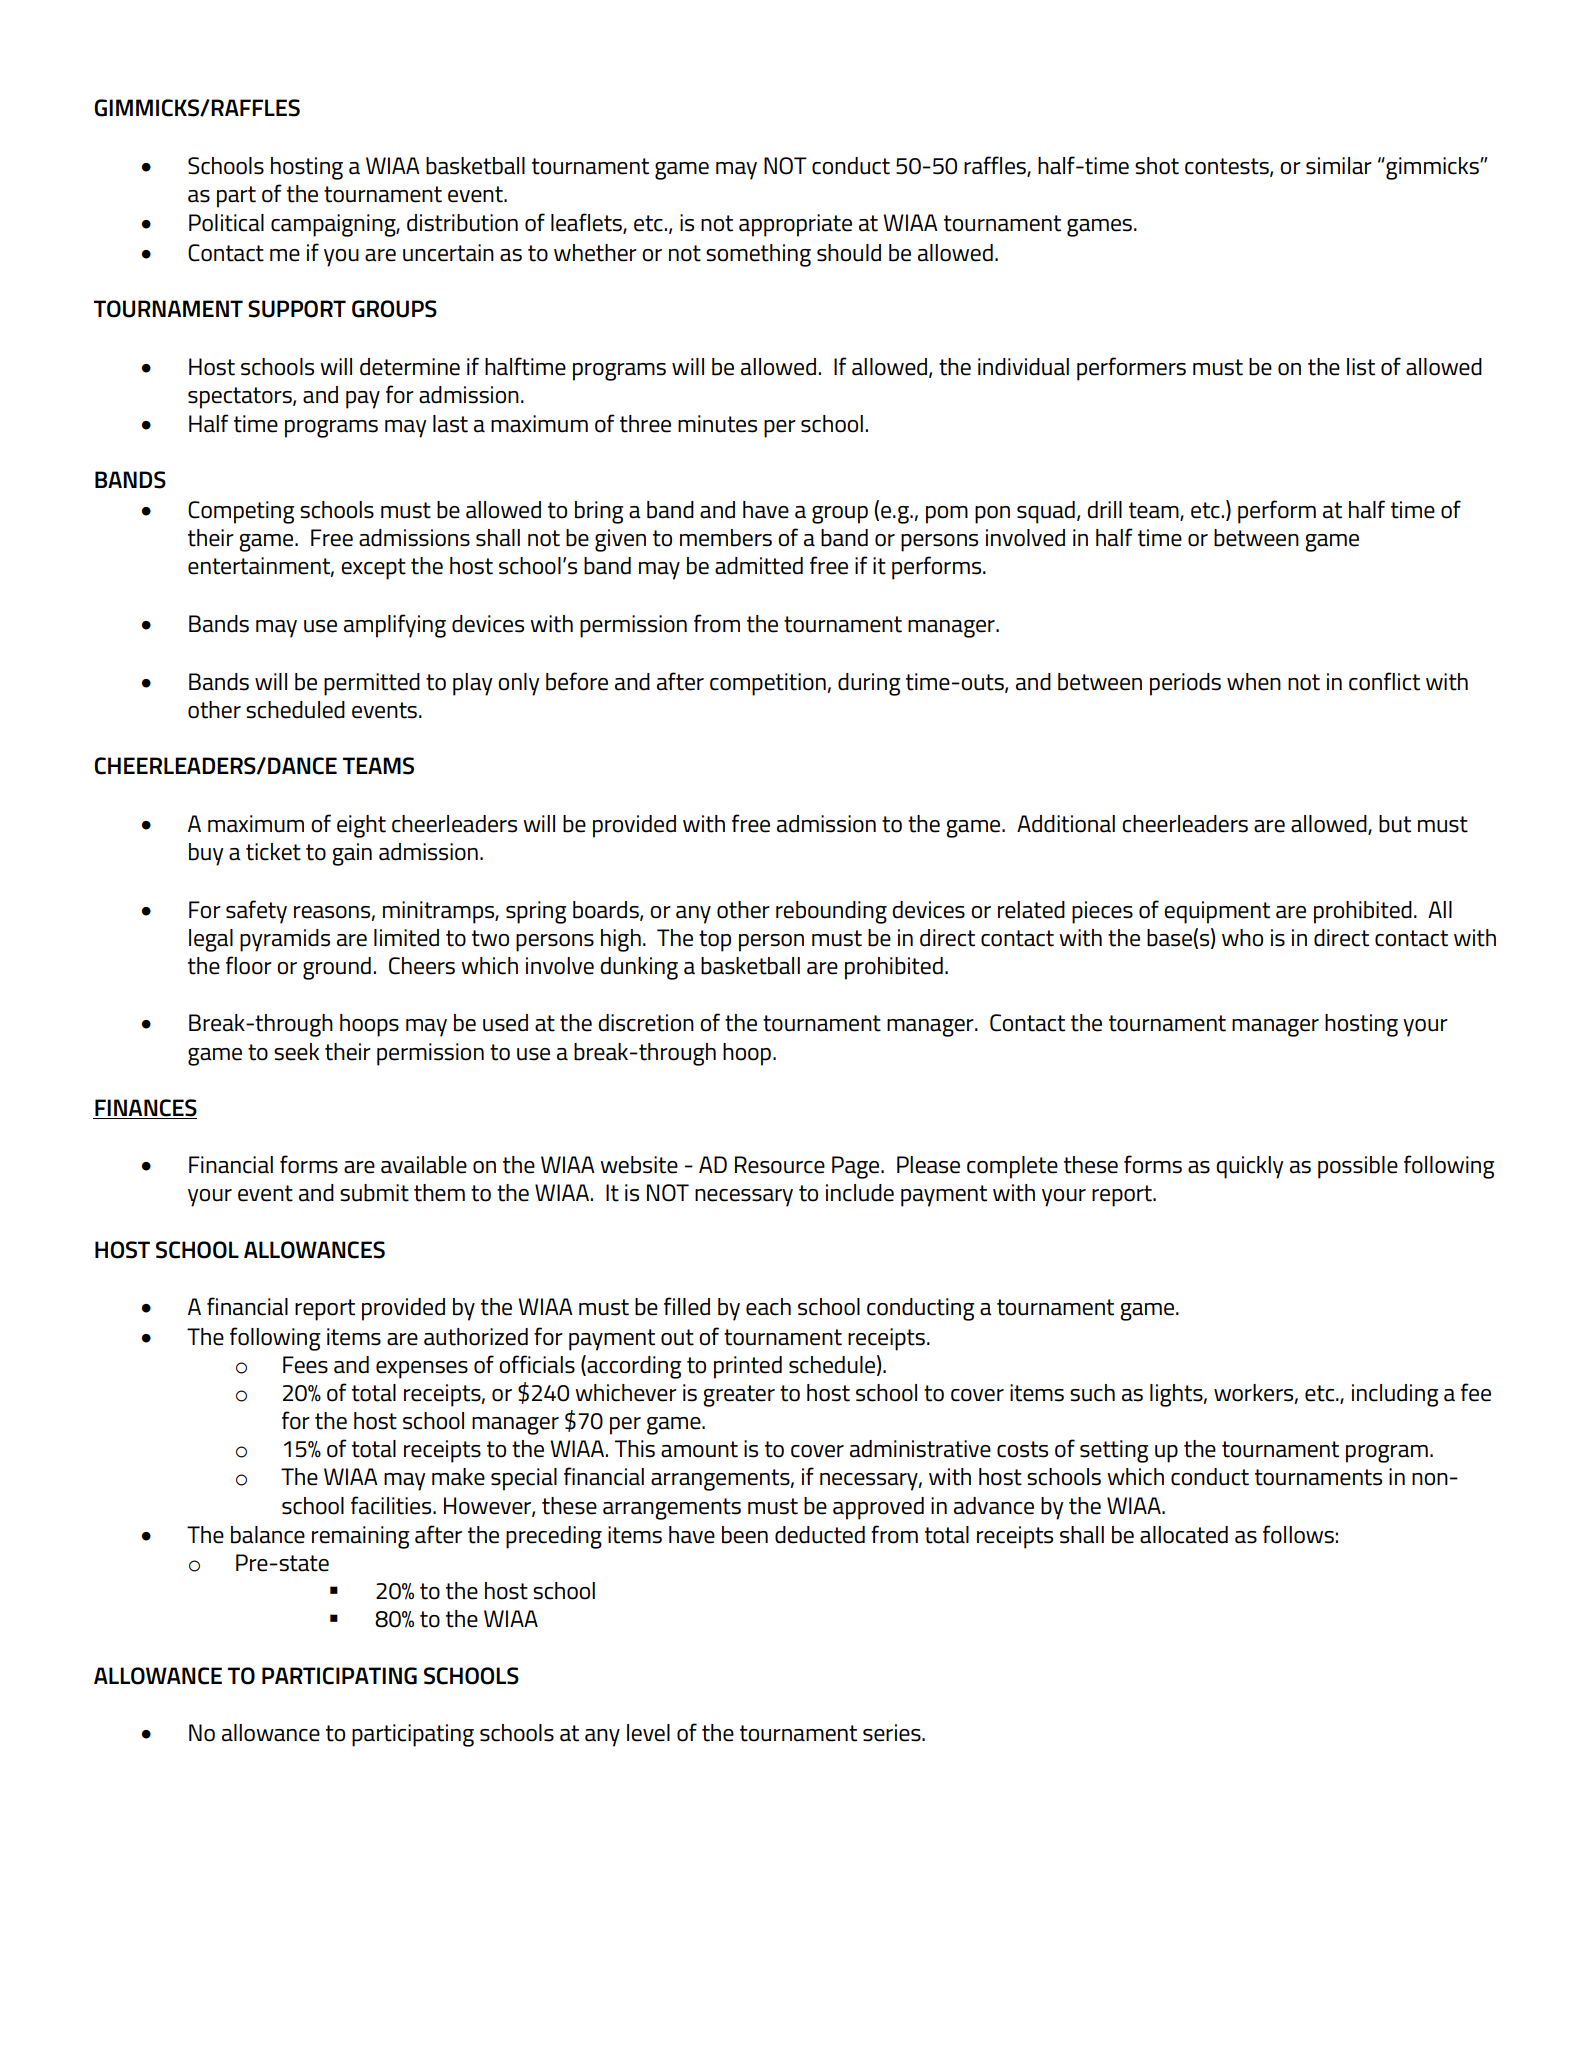 This screenshot has width=1595, height=2064. What do you see at coordinates (374, 1193) in the screenshot?
I see `submit` at bounding box center [374, 1193].
